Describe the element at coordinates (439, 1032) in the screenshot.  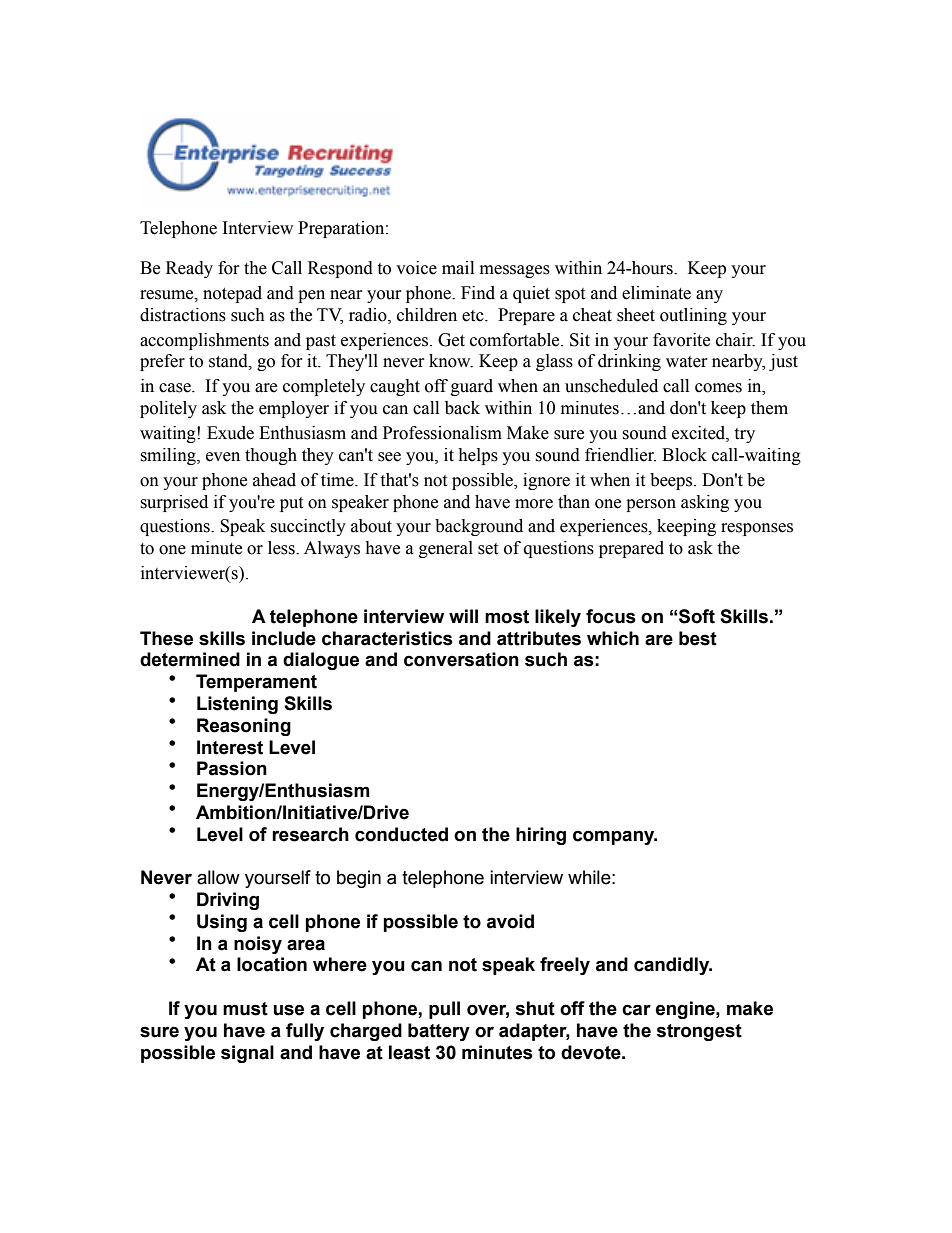
I see `battery` at that location.
